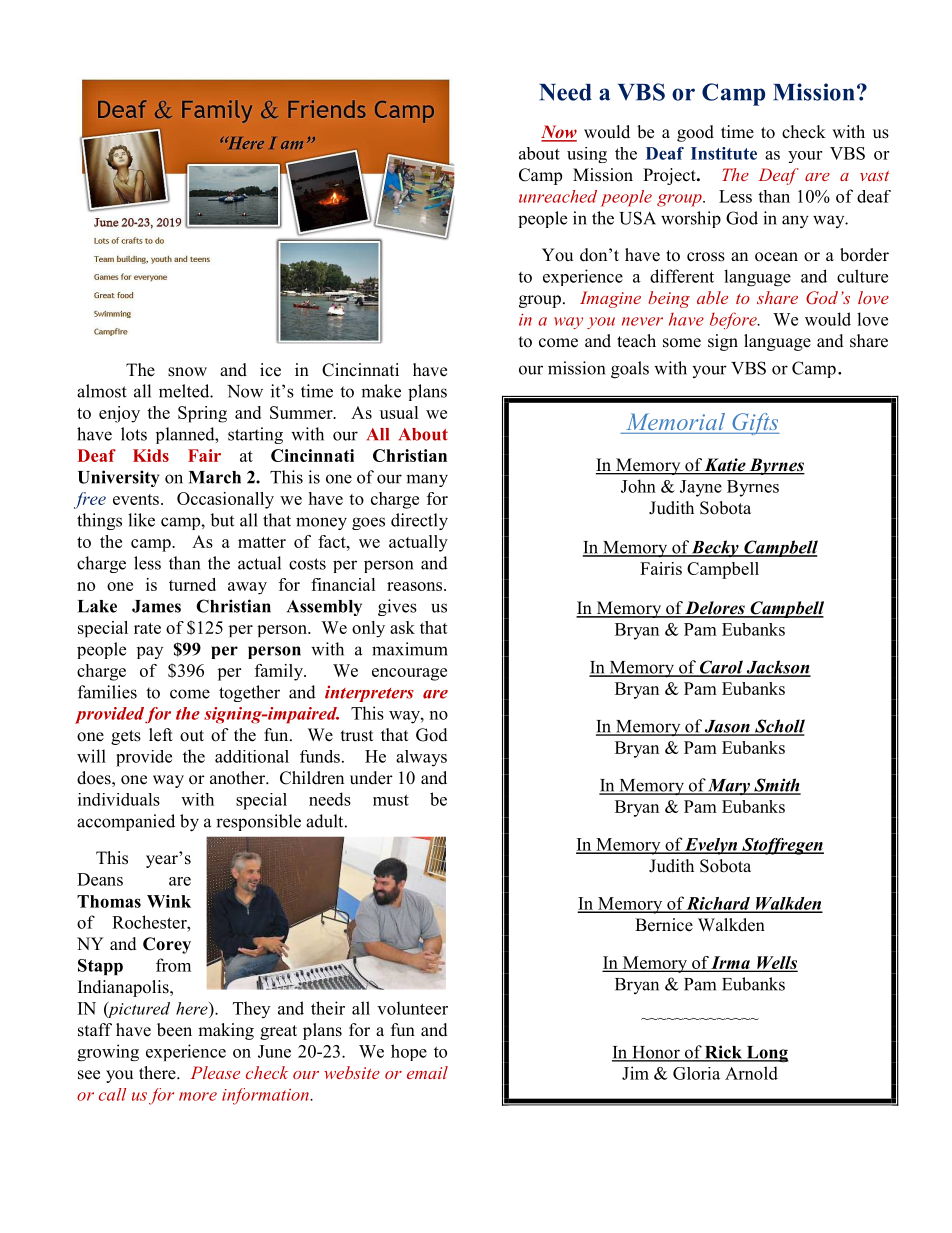 The image size is (952, 1233). Describe the element at coordinates (409, 674) in the screenshot. I see `encourage` at that location.
